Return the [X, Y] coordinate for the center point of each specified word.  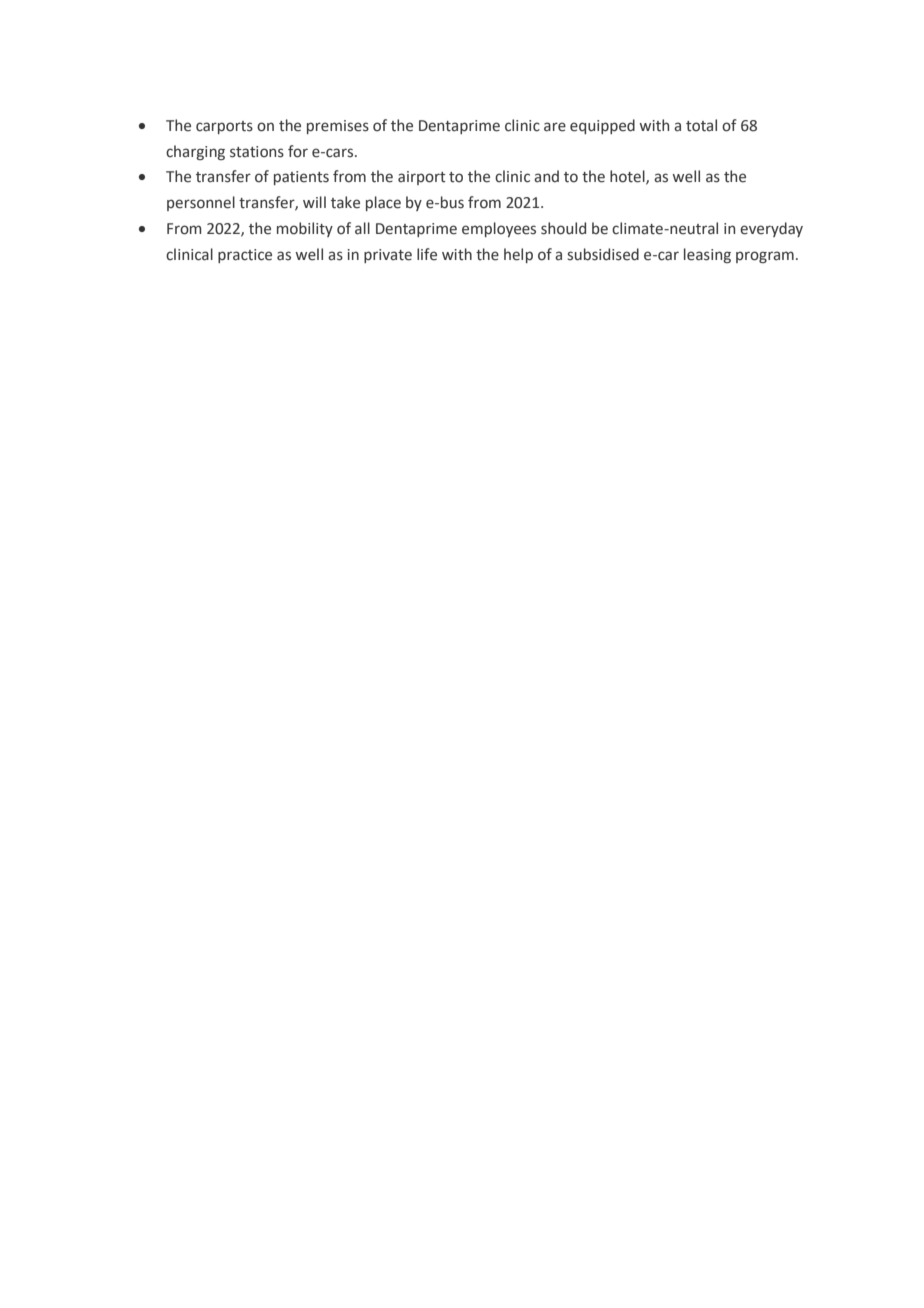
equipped [602, 126]
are [555, 127]
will [314, 202]
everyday [771, 229]
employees [499, 229]
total [701, 125]
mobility [305, 229]
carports [224, 127]
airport [422, 178]
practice [245, 256]
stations [257, 152]
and [546, 176]
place [383, 203]
